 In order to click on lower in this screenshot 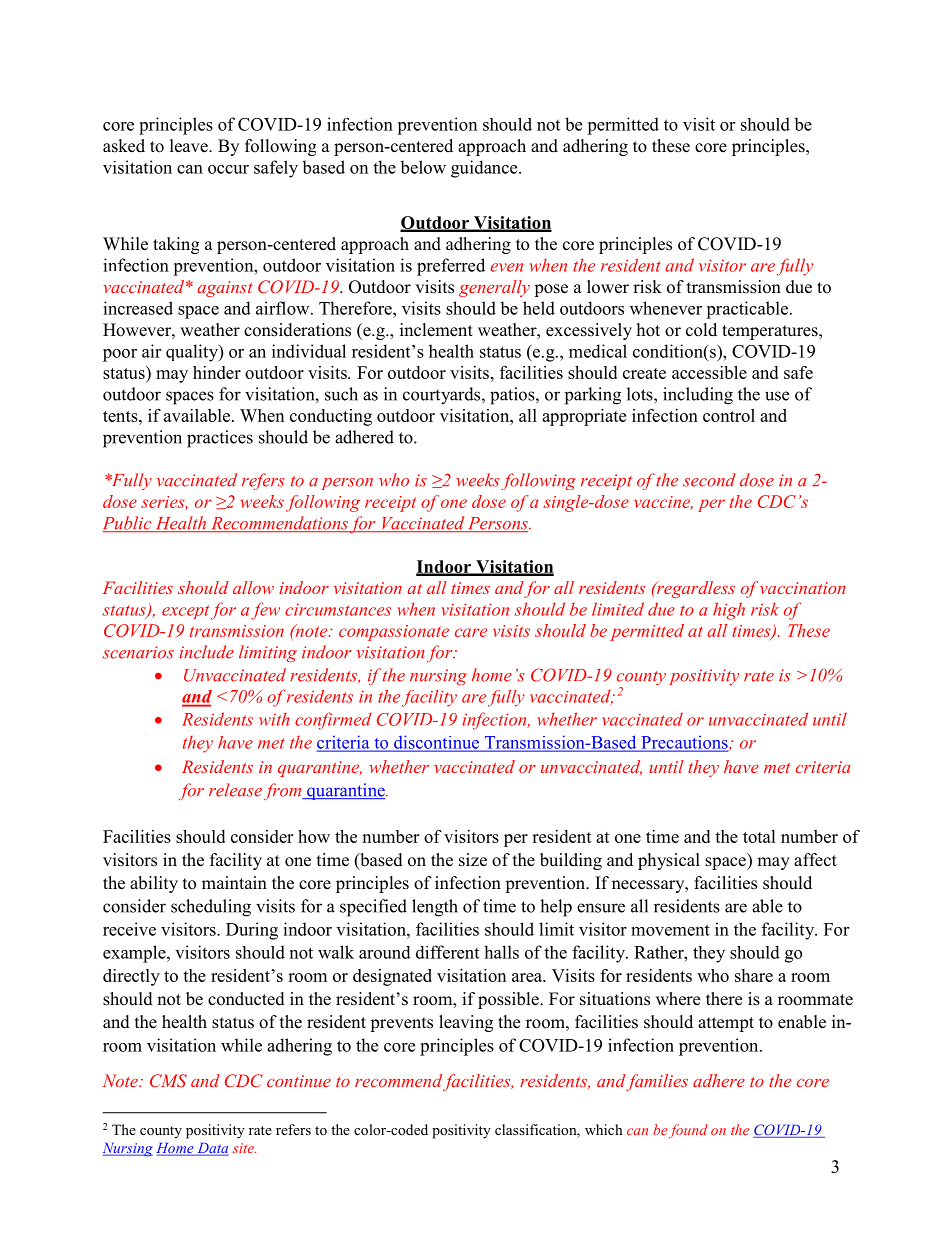, I will do `click(608, 287)`.
